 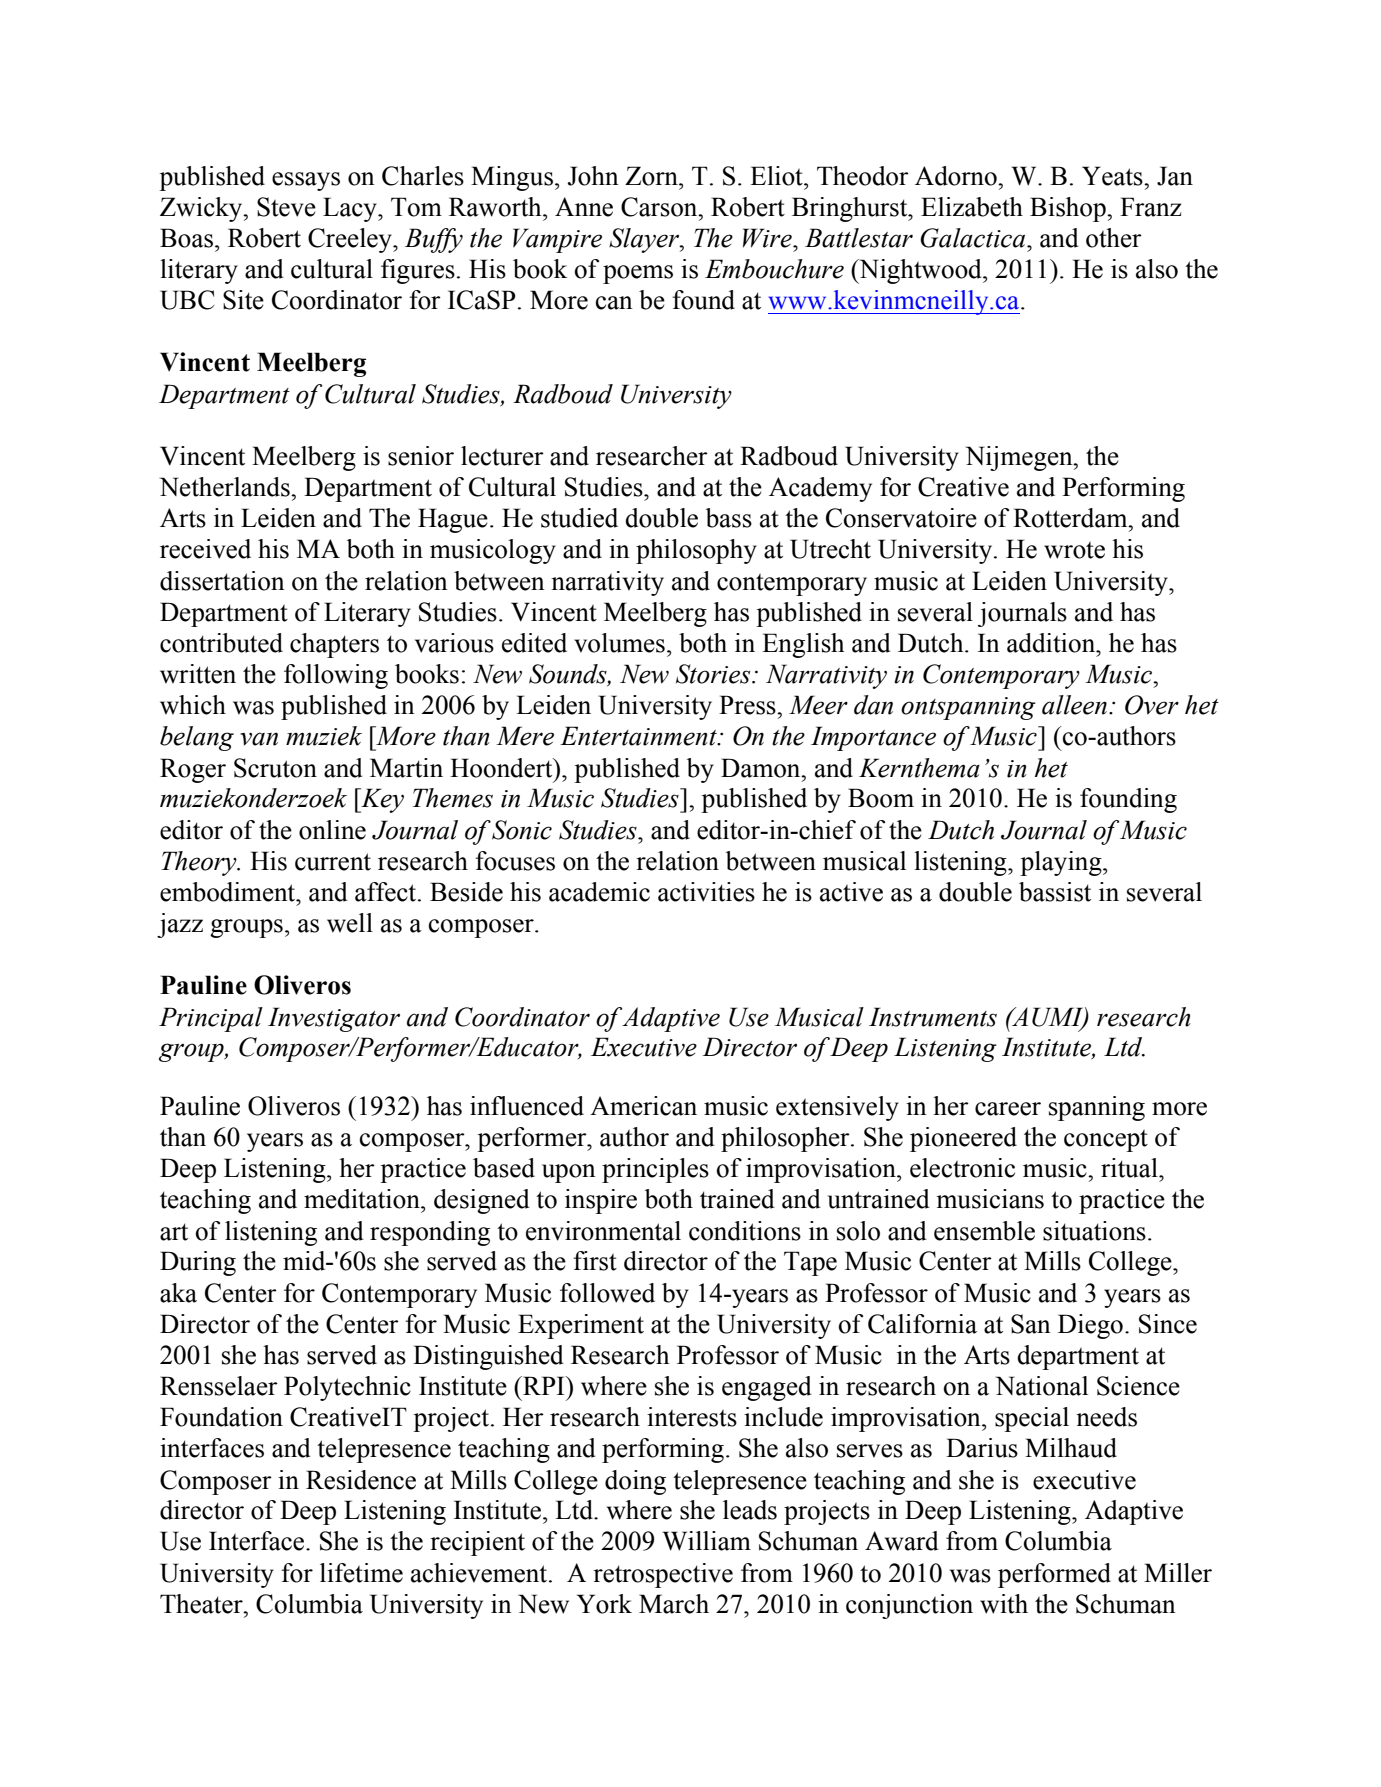 What do you see at coordinates (286, 207) in the page?
I see `Steve` at bounding box center [286, 207].
